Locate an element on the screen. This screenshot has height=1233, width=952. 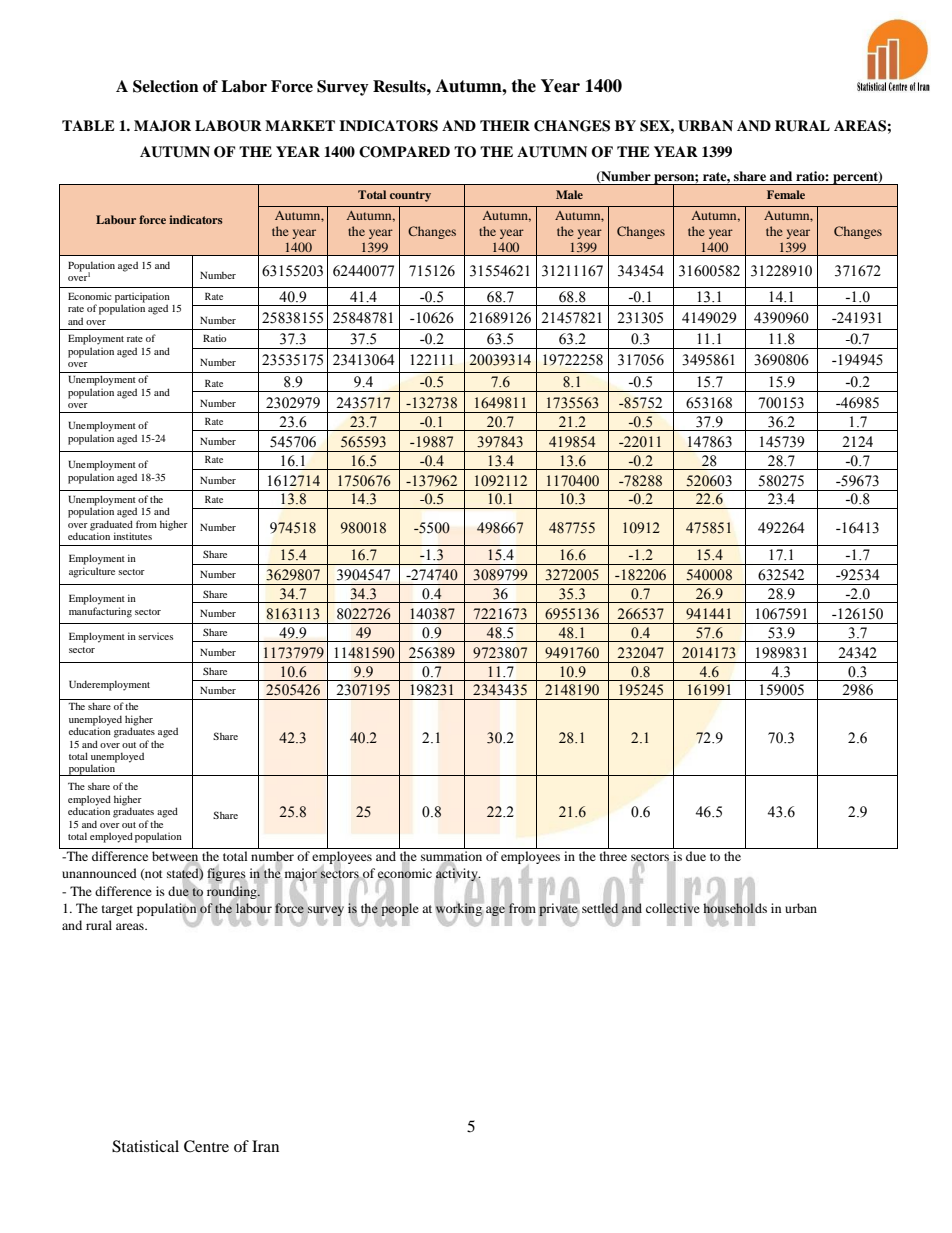
Iran is located at coordinates (265, 1146).
